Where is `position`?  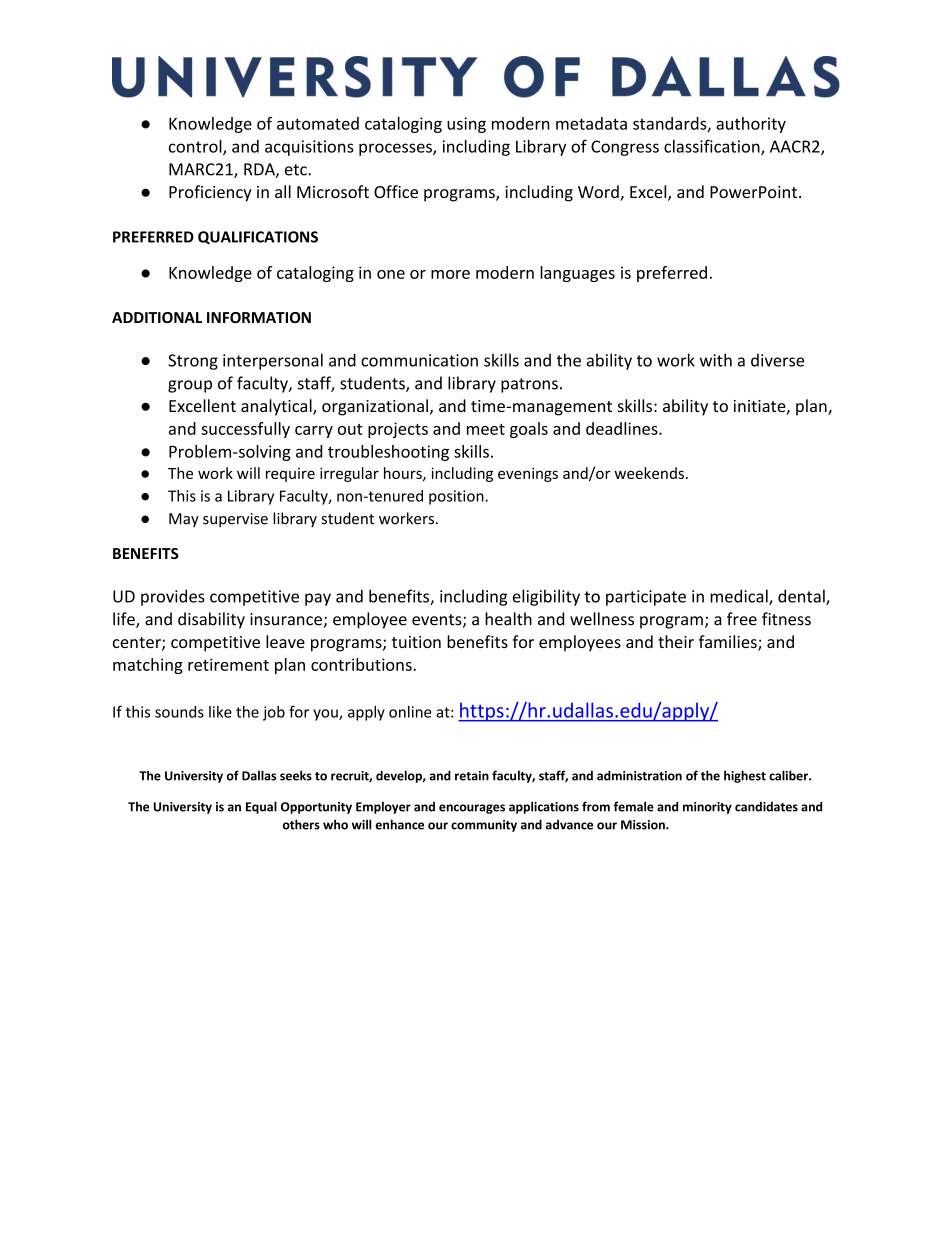 position is located at coordinates (457, 497).
